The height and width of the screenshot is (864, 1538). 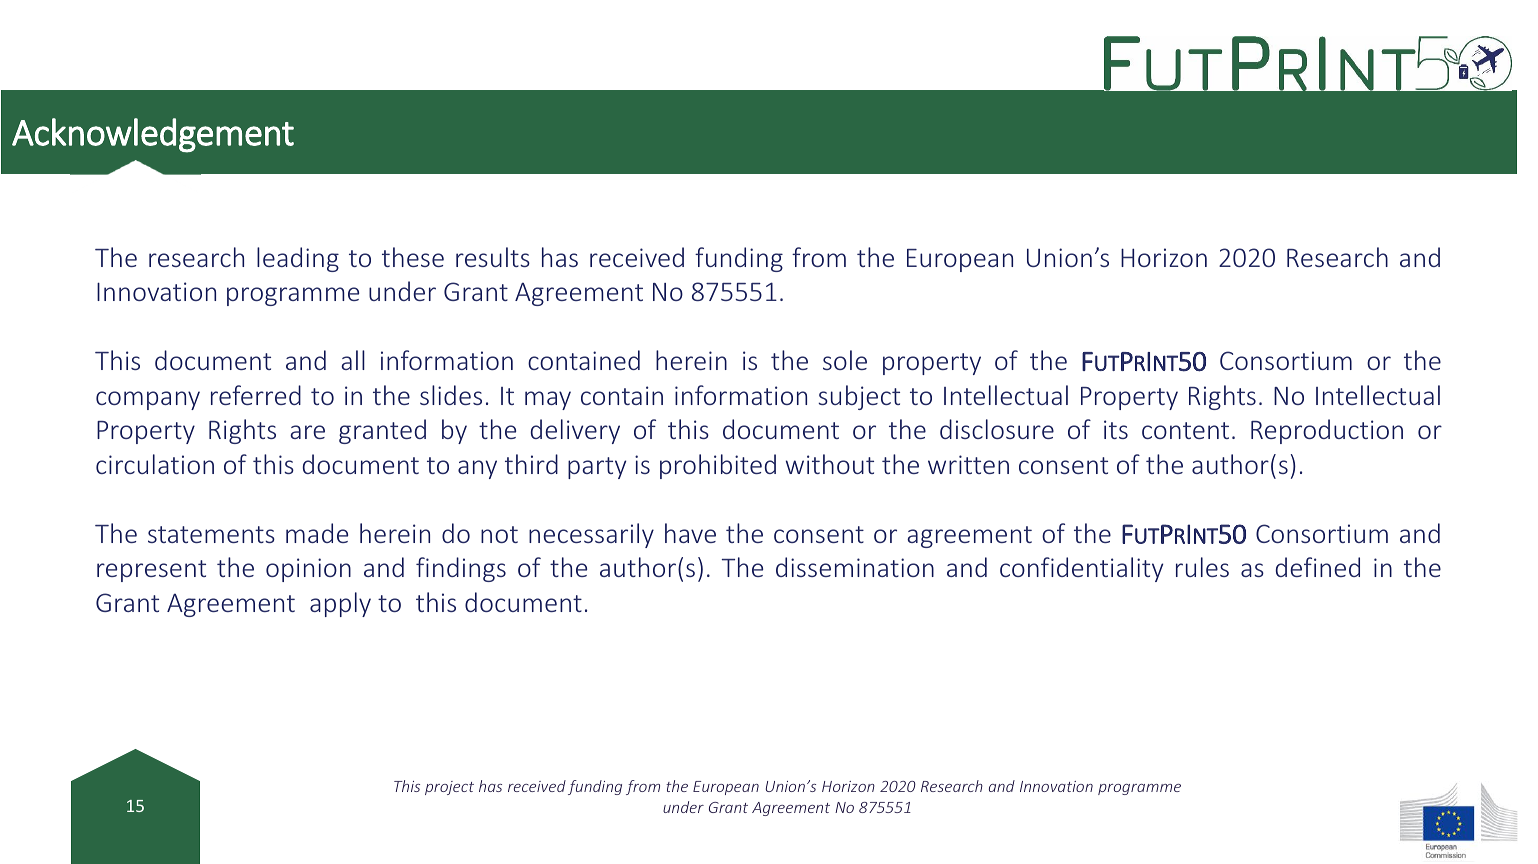 I want to click on results, so click(x=493, y=257).
